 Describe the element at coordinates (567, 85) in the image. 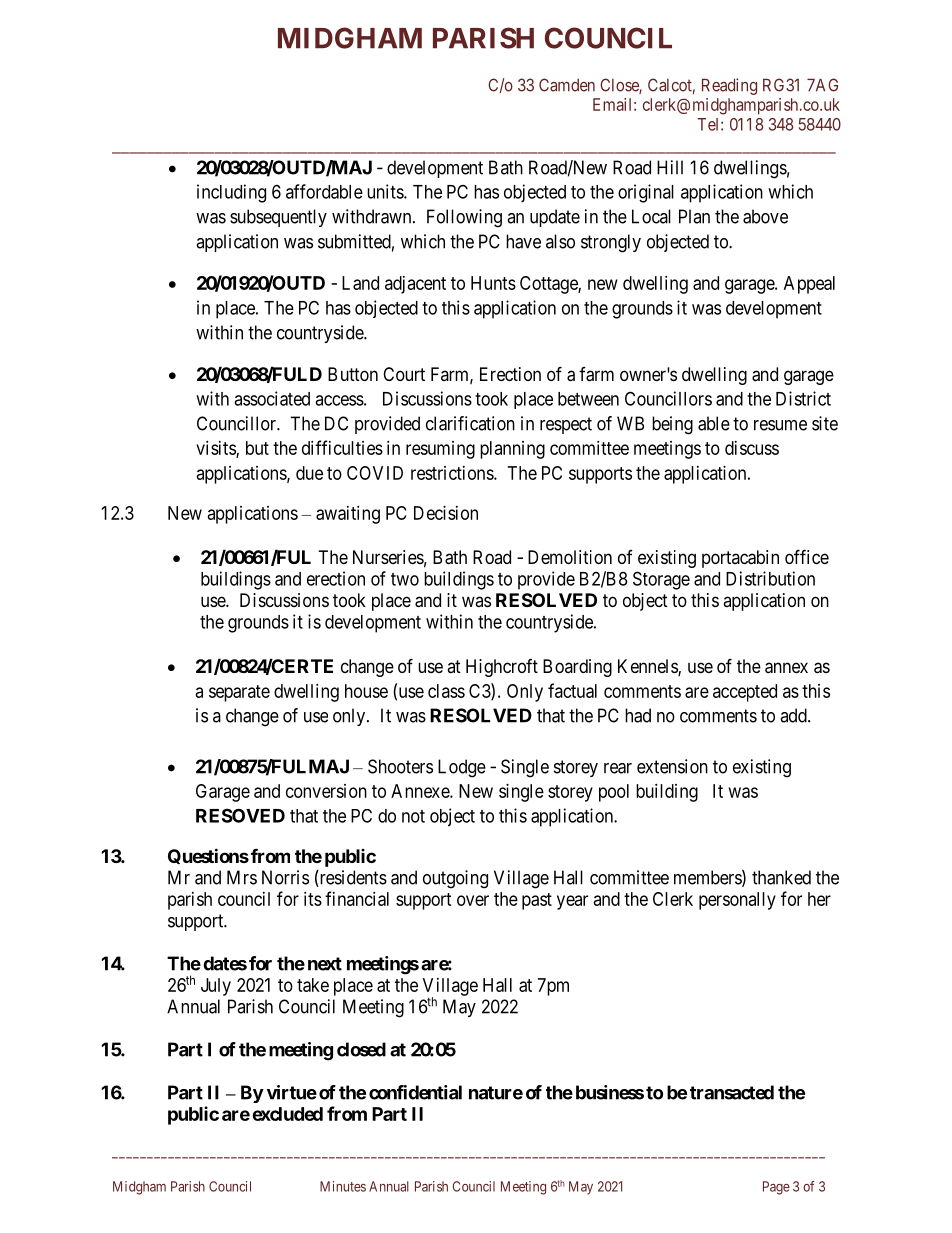

I see `Camden` at that location.
